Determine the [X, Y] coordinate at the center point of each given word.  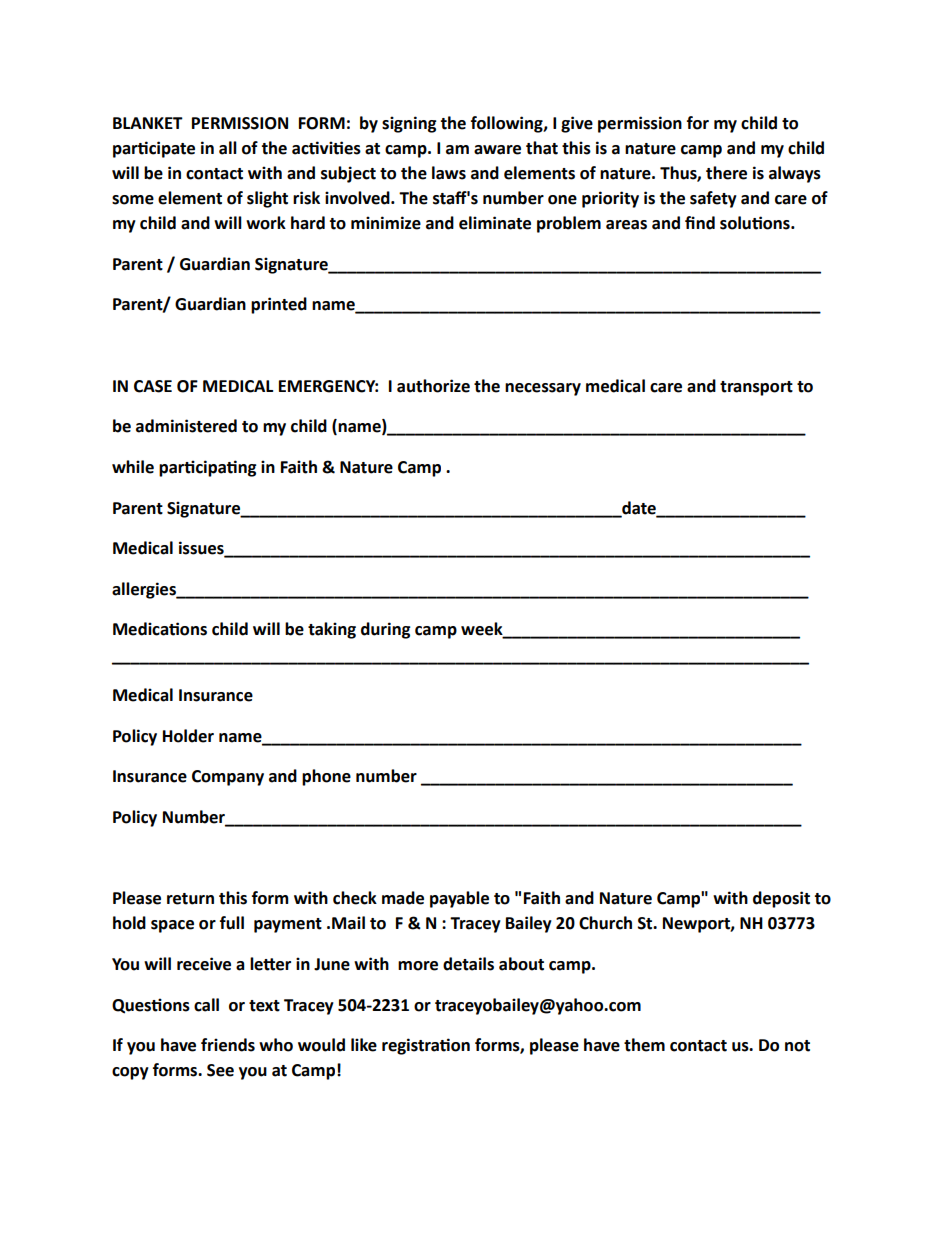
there [726, 173]
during [386, 630]
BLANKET [148, 123]
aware [497, 150]
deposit [781, 899]
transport [756, 388]
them [644, 1045]
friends [228, 1045]
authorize [433, 386]
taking [332, 630]
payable [459, 899]
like [364, 1045]
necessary [543, 389]
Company [228, 778]
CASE [153, 386]
